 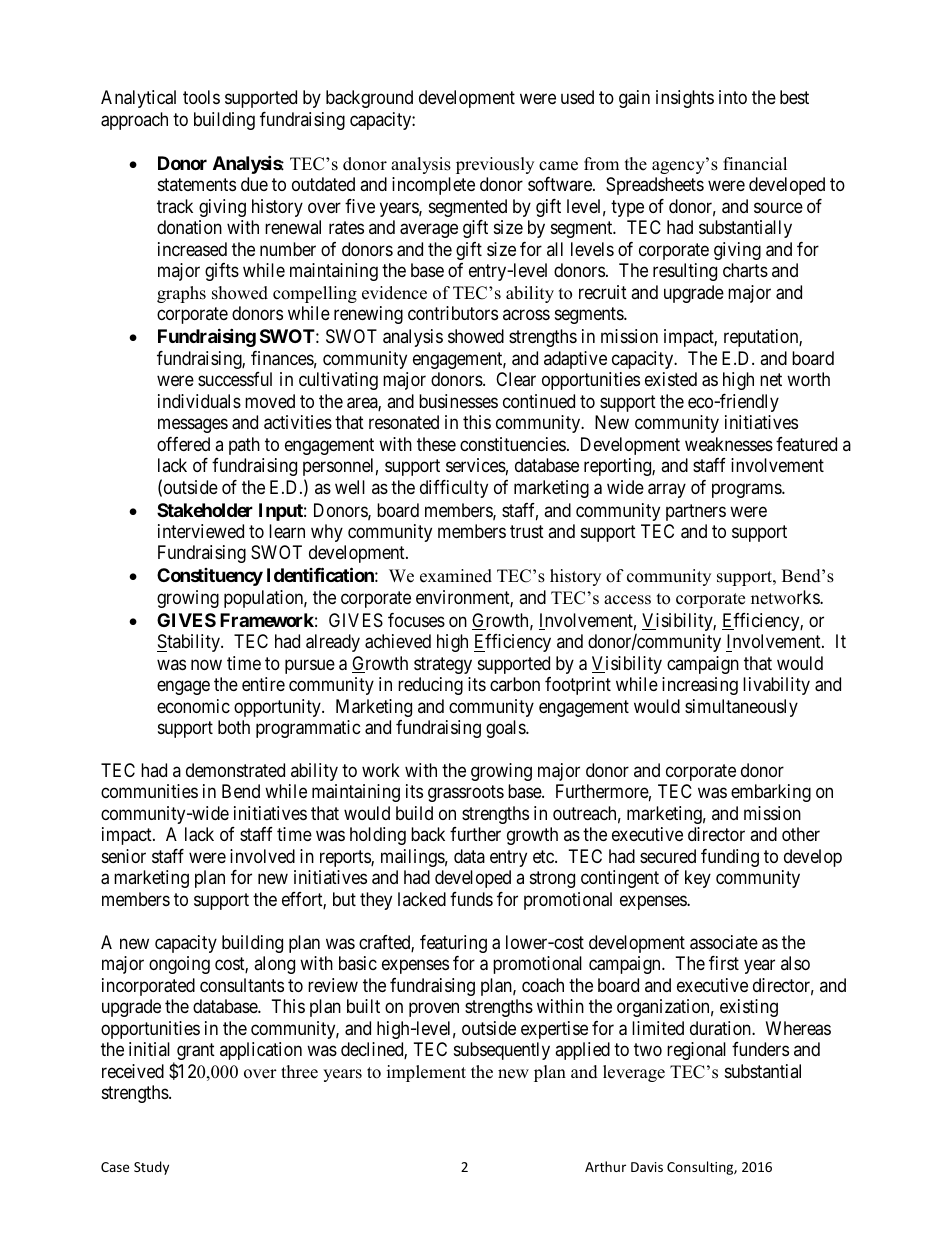 I want to click on implement, so click(x=426, y=1073).
